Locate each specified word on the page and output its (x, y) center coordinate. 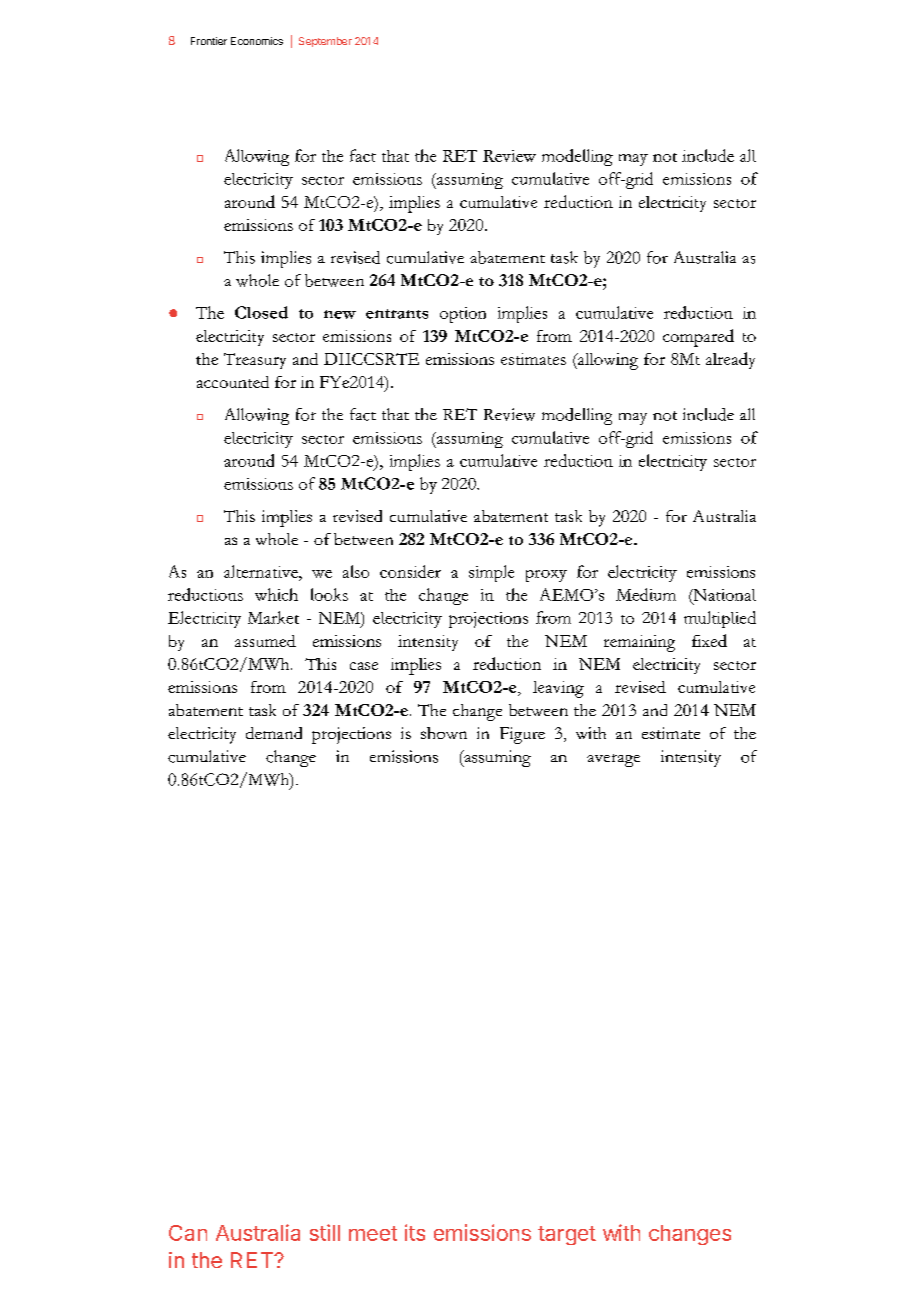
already (730, 360)
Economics (257, 41)
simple (491, 573)
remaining (639, 643)
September (325, 42)
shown (444, 733)
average (613, 760)
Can (188, 1233)
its (415, 1232)
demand (274, 733)
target (567, 1235)
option (463, 315)
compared (698, 338)
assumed (265, 641)
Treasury (255, 361)
